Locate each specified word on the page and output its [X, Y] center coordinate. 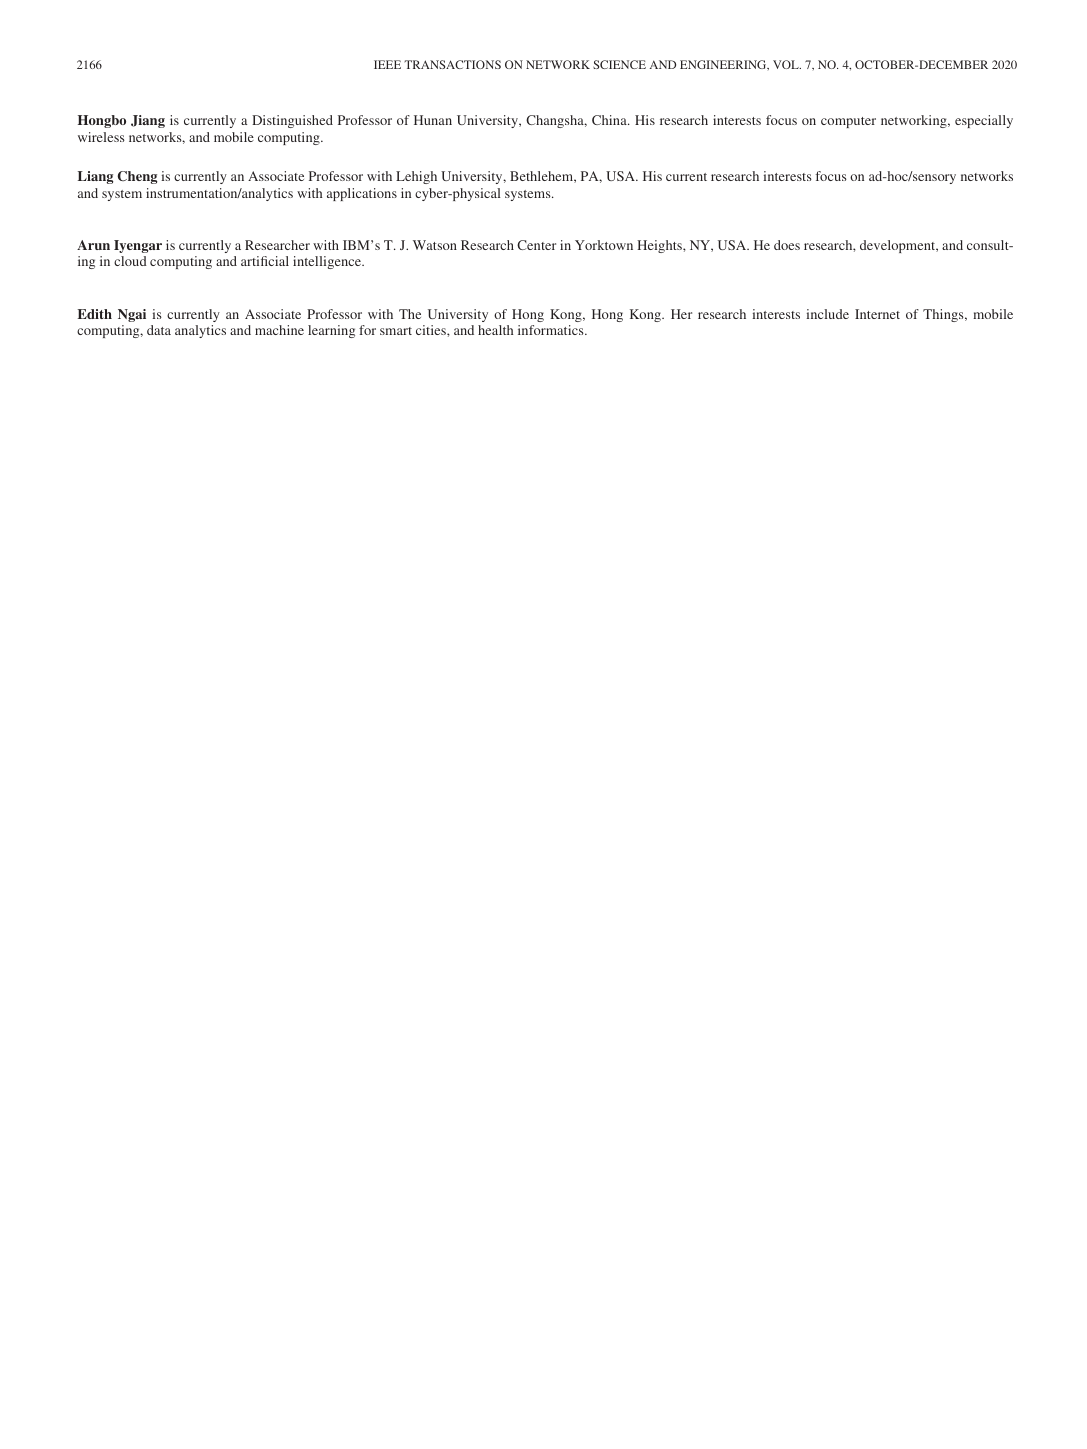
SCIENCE [619, 64]
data [159, 330]
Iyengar [138, 246]
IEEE [387, 64]
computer [848, 122]
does [787, 245]
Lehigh [416, 177]
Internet [877, 314]
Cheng [137, 177]
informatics [552, 330]
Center [536, 245]
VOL [787, 64]
